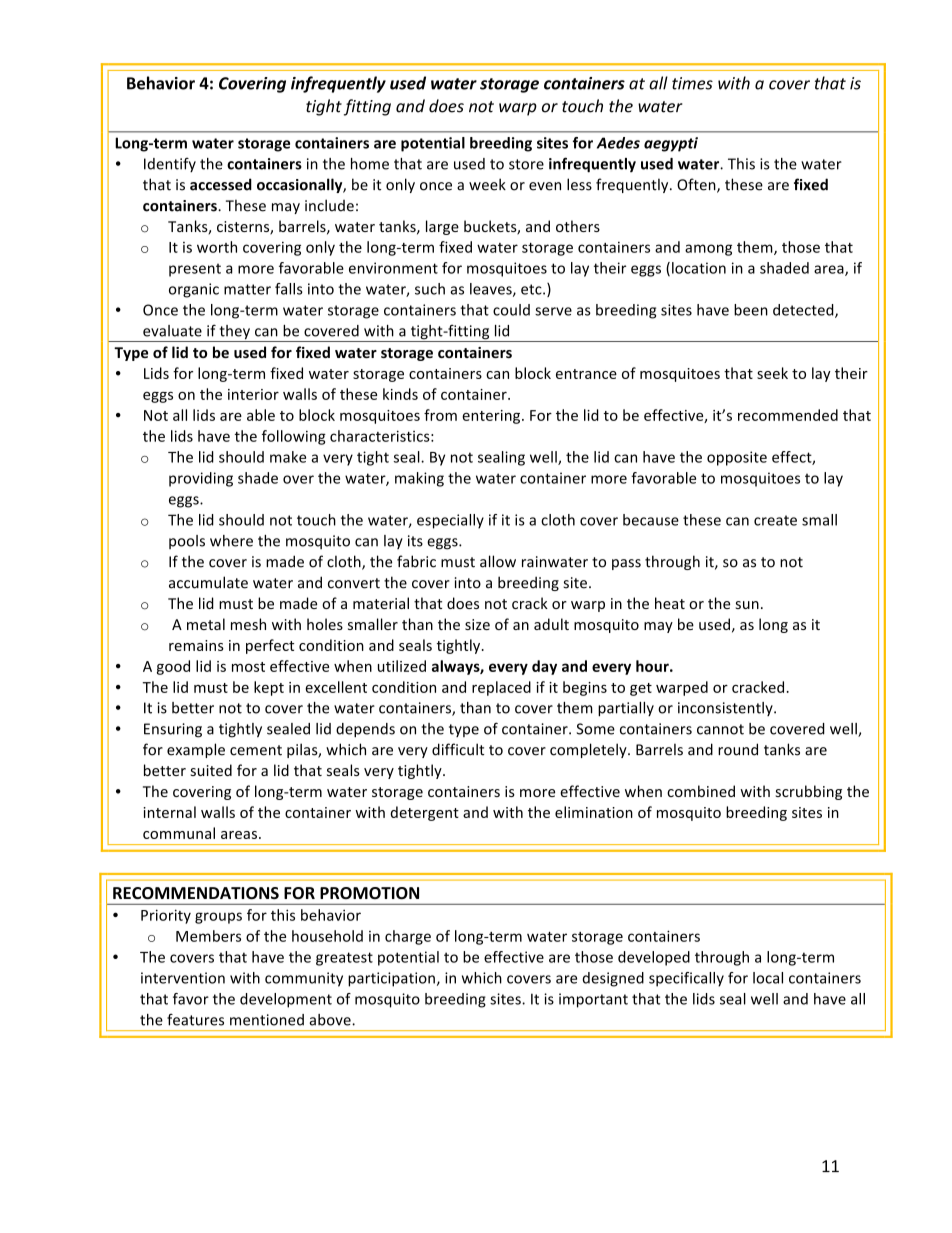 The width and height of the image is (952, 1233). I want to click on accessed, so click(221, 184).
